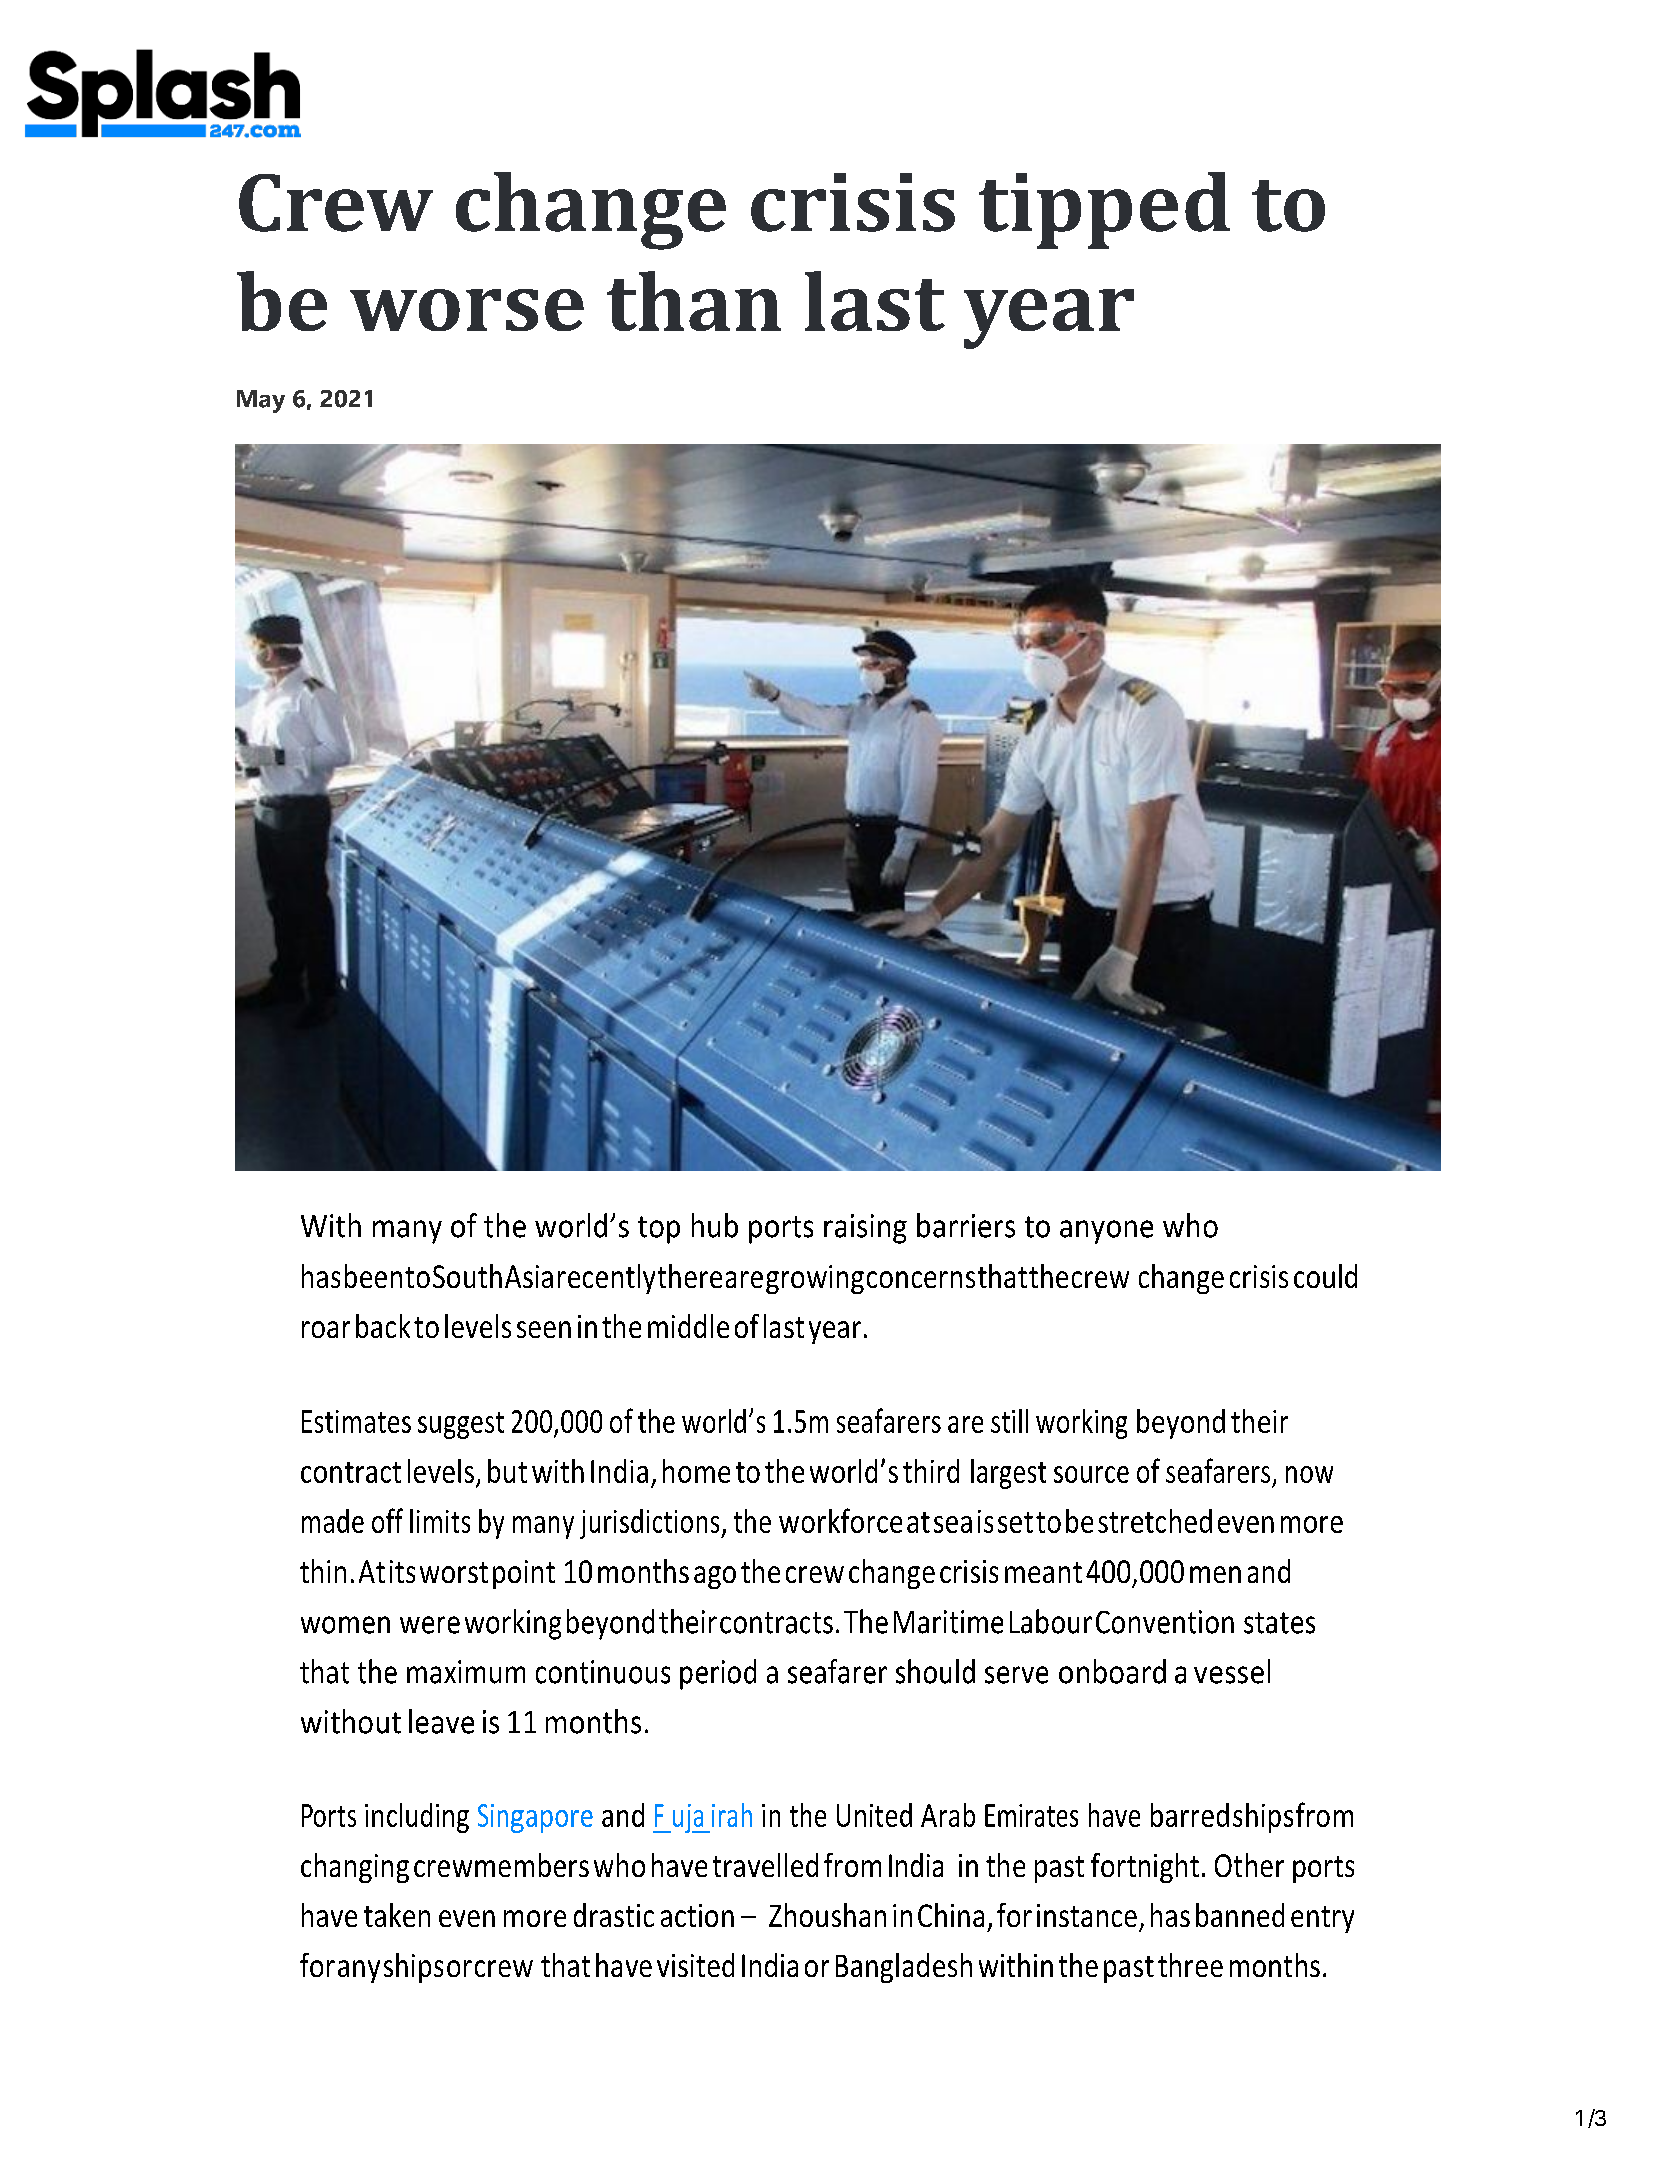 The width and height of the screenshot is (1678, 2172). Describe the element at coordinates (467, 310) in the screenshot. I see `worse` at that location.
